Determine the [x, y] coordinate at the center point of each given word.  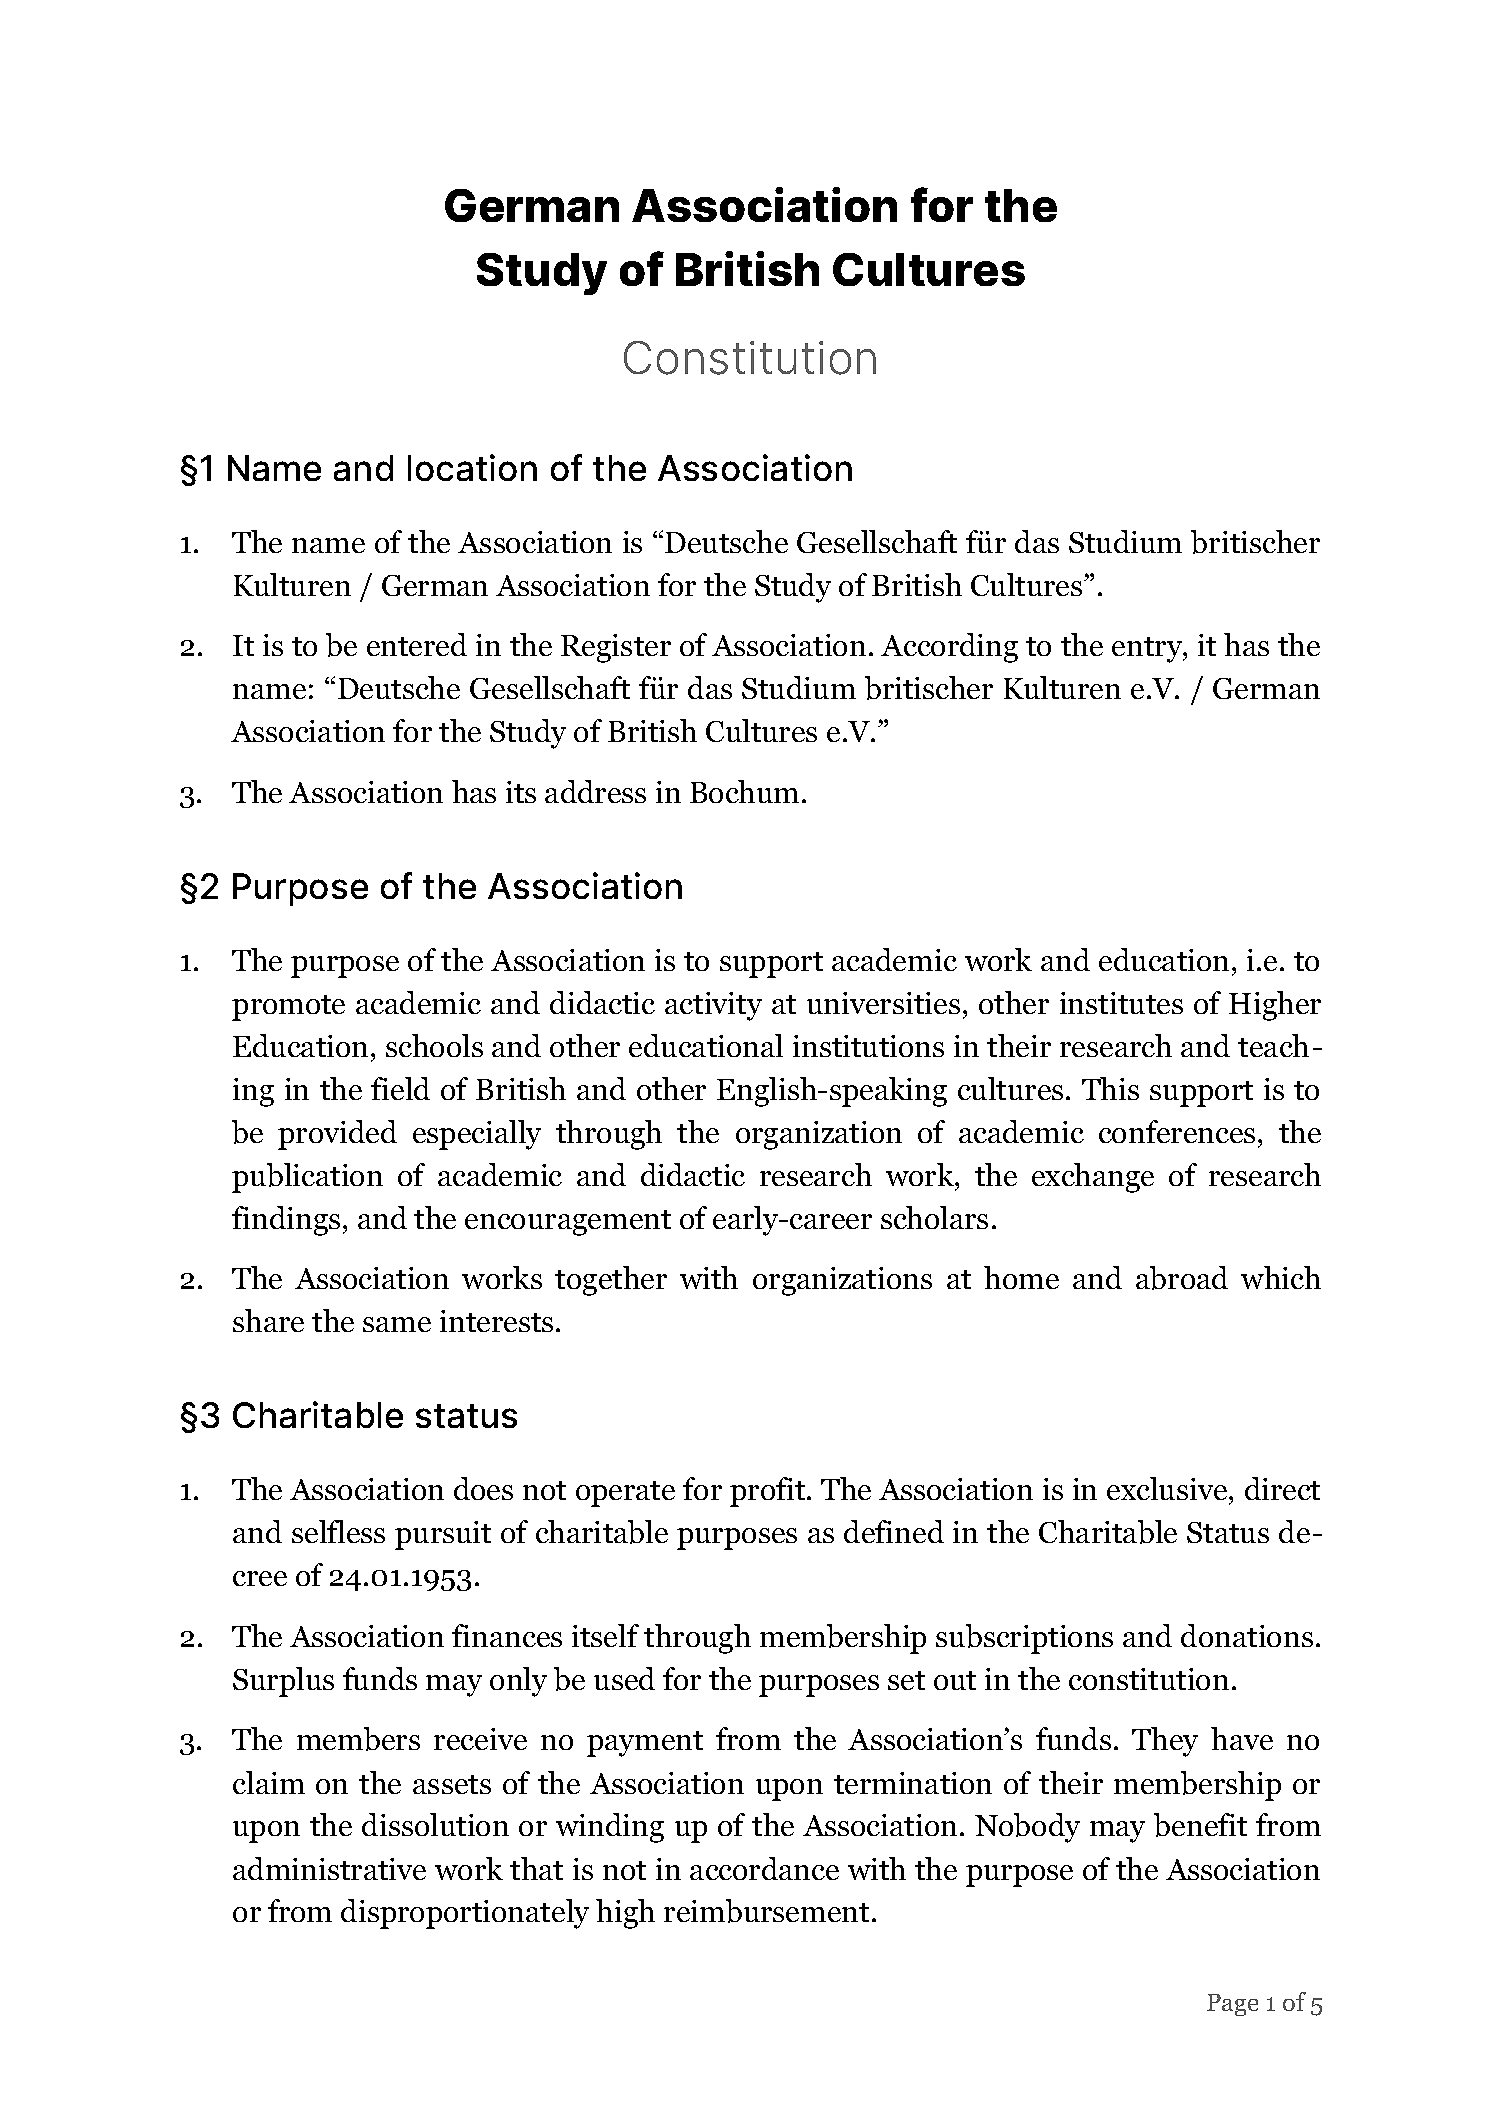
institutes [1121, 1003]
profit [769, 1492]
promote [288, 1008]
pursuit [443, 1535]
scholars [934, 1217]
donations [1247, 1635]
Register [616, 648]
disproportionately [465, 1914]
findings [286, 1221]
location [472, 467]
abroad [1182, 1278]
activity [713, 1006]
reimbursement [766, 1911]
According [949, 648]
